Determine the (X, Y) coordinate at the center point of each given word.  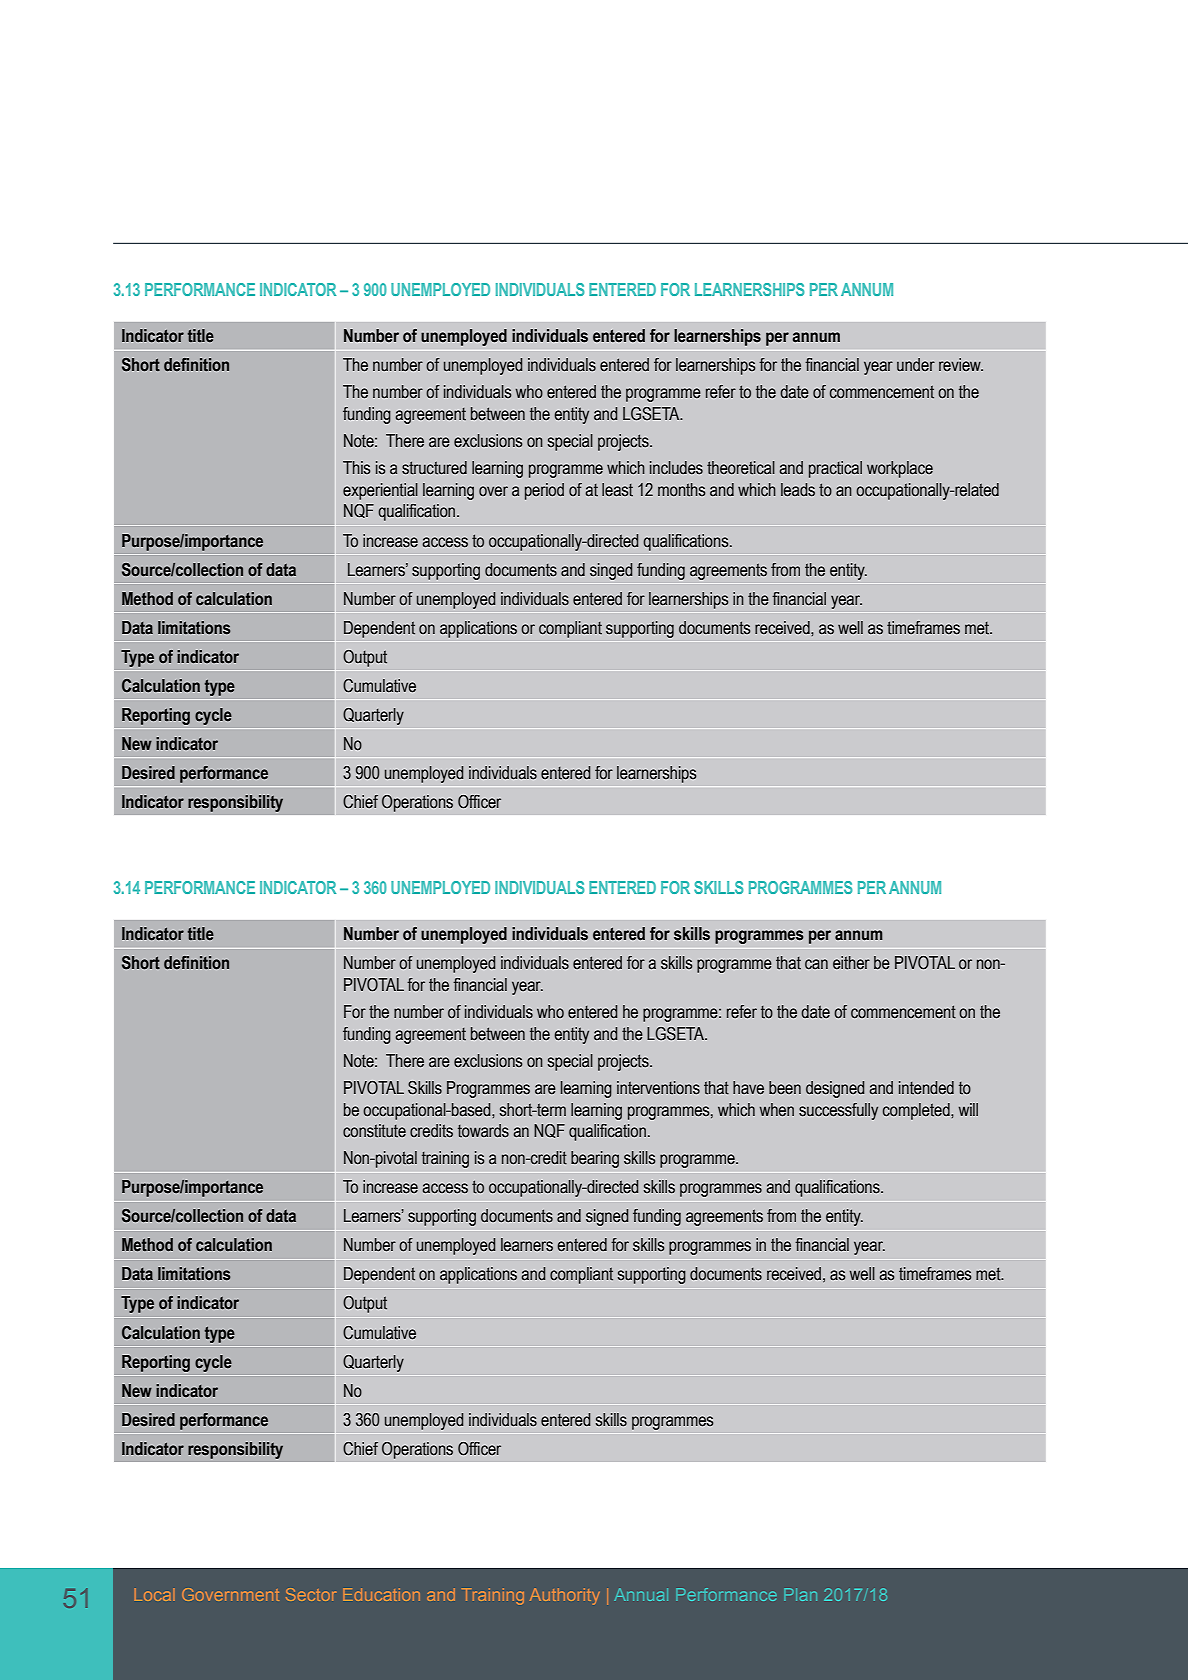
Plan (800, 1594)
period (544, 491)
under (916, 365)
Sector (311, 1594)
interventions (658, 1088)
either (851, 963)
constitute (374, 1131)
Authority (565, 1596)
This (356, 468)
